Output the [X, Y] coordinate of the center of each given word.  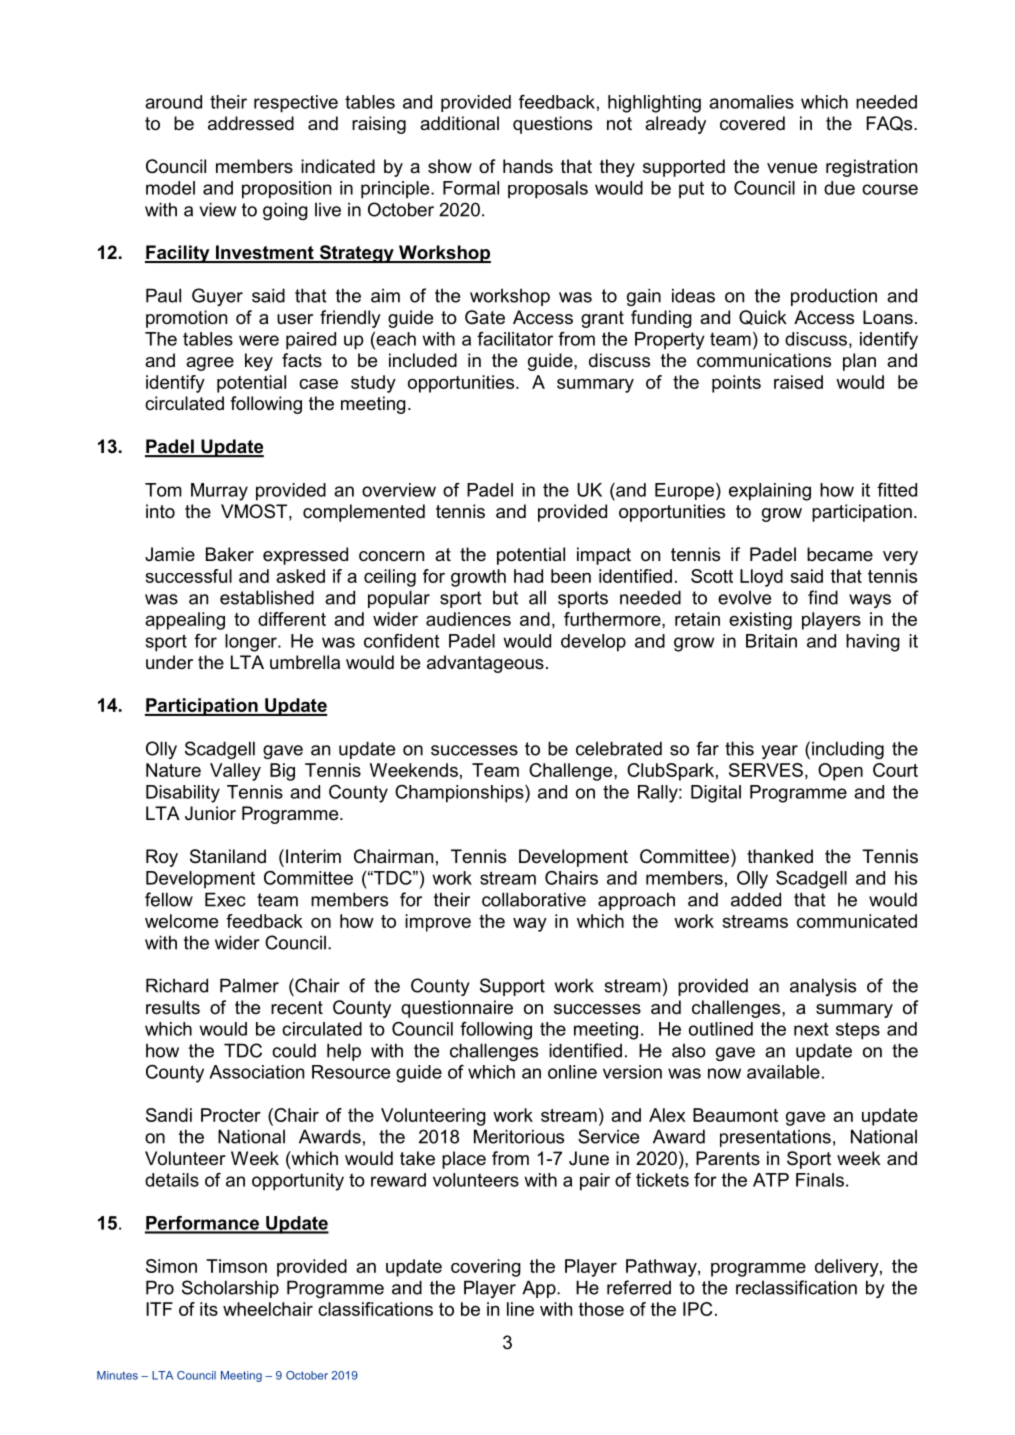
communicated [857, 921]
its [209, 1309]
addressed [251, 123]
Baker [230, 554]
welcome [181, 921]
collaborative [534, 899]
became [840, 554]
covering [486, 1268]
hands [528, 166]
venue [792, 168]
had [528, 576]
